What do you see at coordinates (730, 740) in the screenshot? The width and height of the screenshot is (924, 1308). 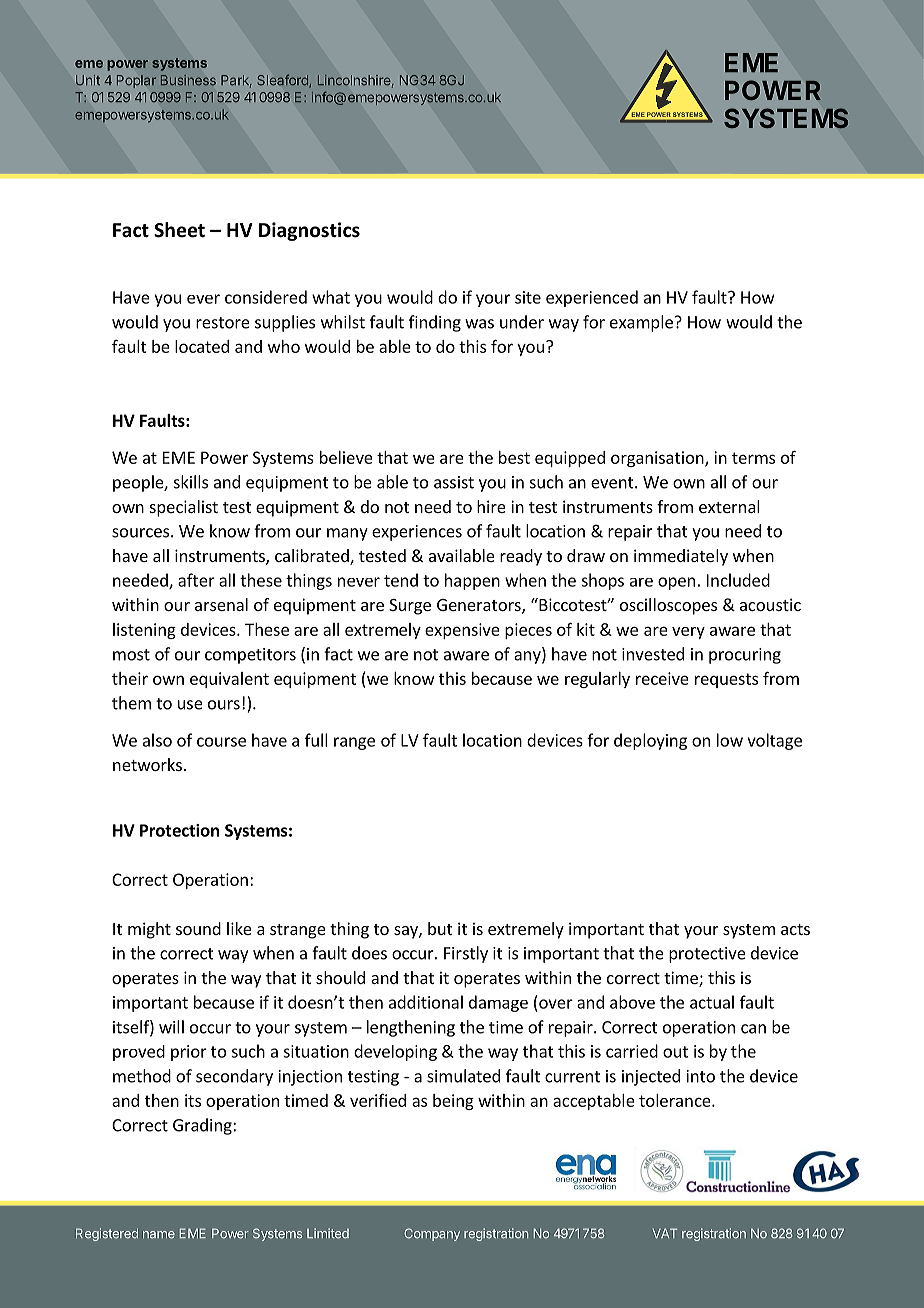 I see `low` at bounding box center [730, 740].
